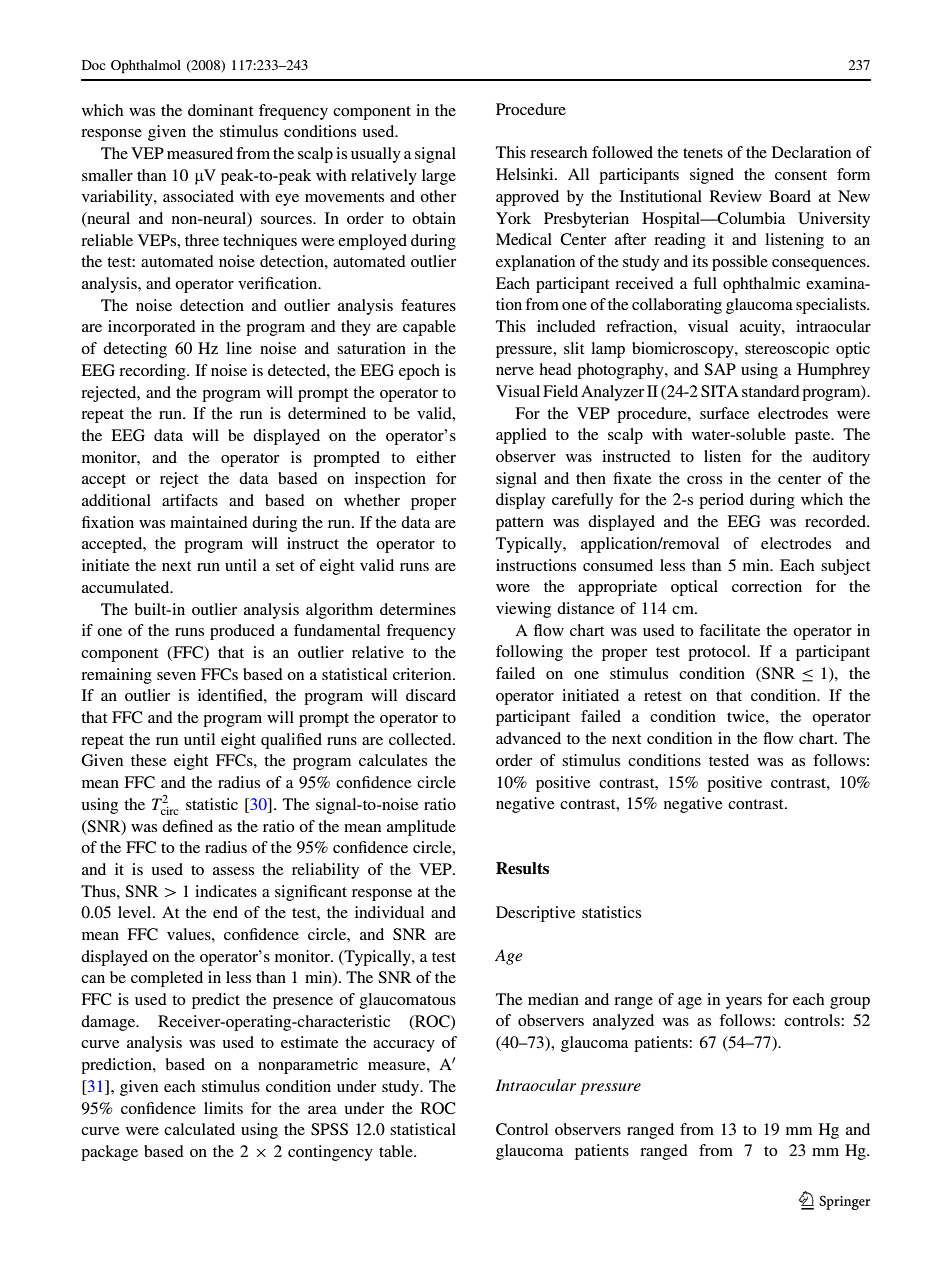 The image size is (952, 1284). I want to click on produced, so click(242, 632).
